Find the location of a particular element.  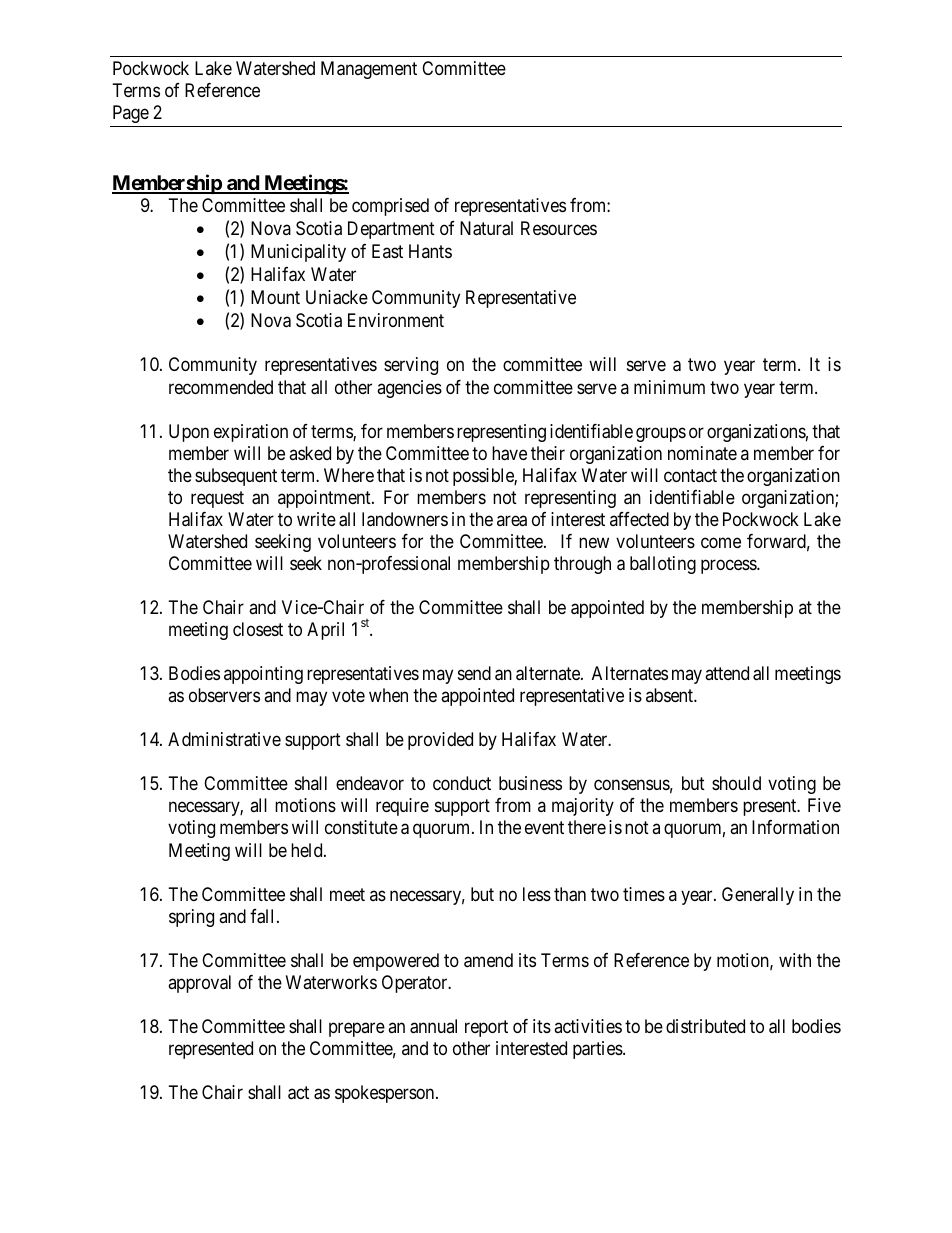

Page is located at coordinates (131, 114).
